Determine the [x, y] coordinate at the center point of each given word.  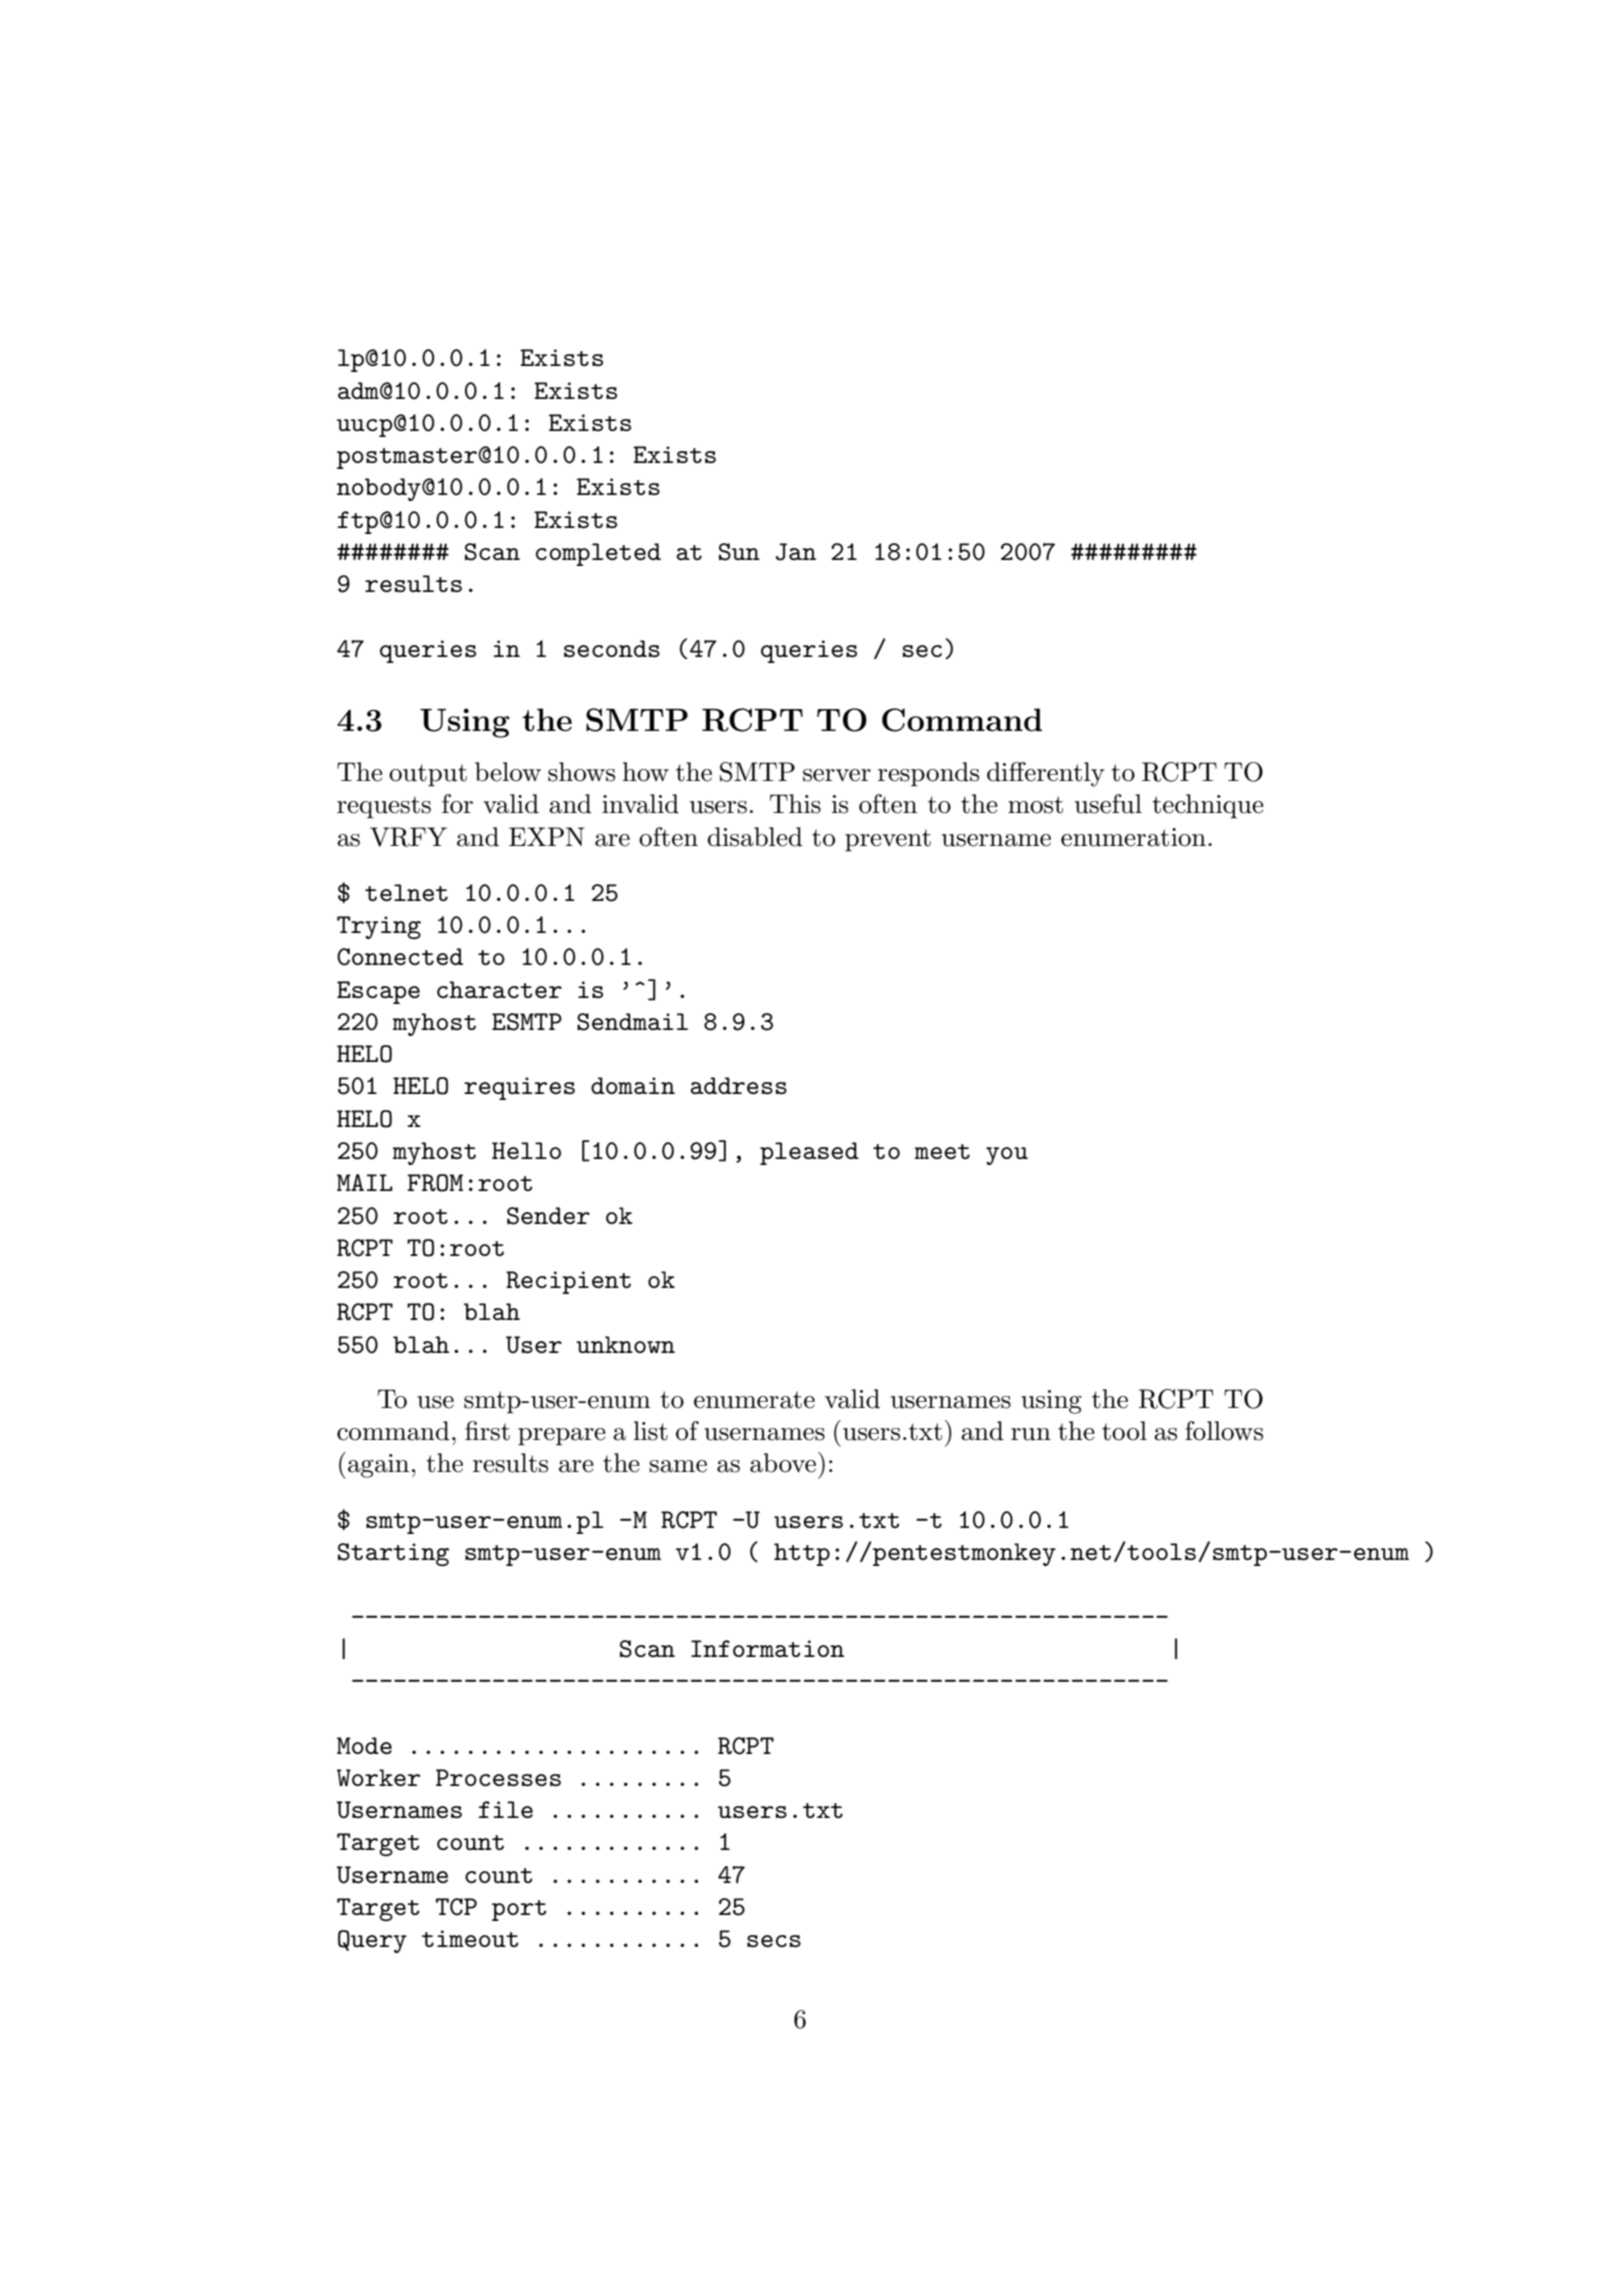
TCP [456, 1907]
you [1007, 1156]
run [1031, 1434]
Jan [796, 552]
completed [598, 554]
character [499, 989]
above [783, 1463]
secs [774, 1941]
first [487, 1431]
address [738, 1085]
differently [1046, 774]
